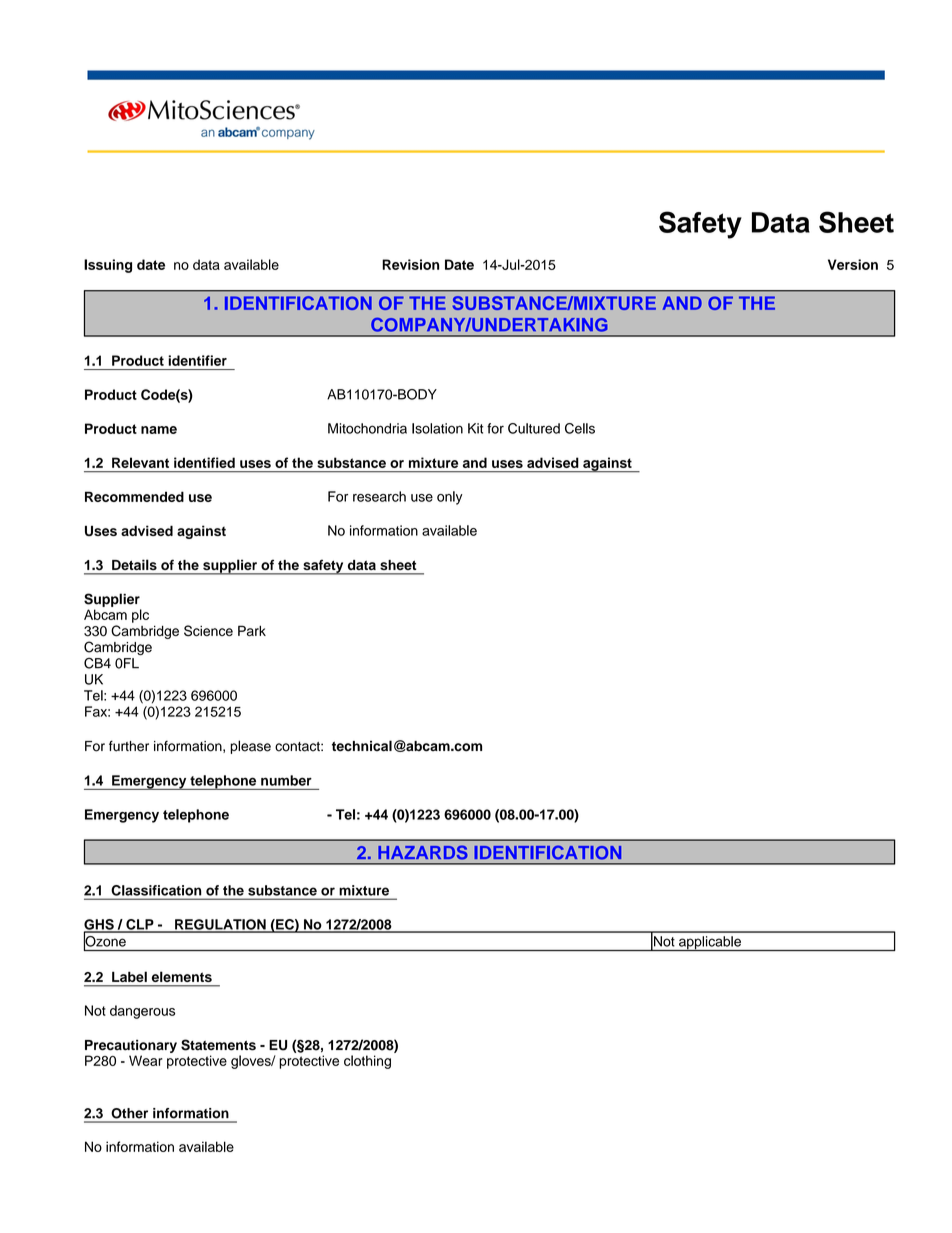 The image size is (952, 1233). Describe the element at coordinates (367, 1062) in the page. I see `clothing` at that location.
